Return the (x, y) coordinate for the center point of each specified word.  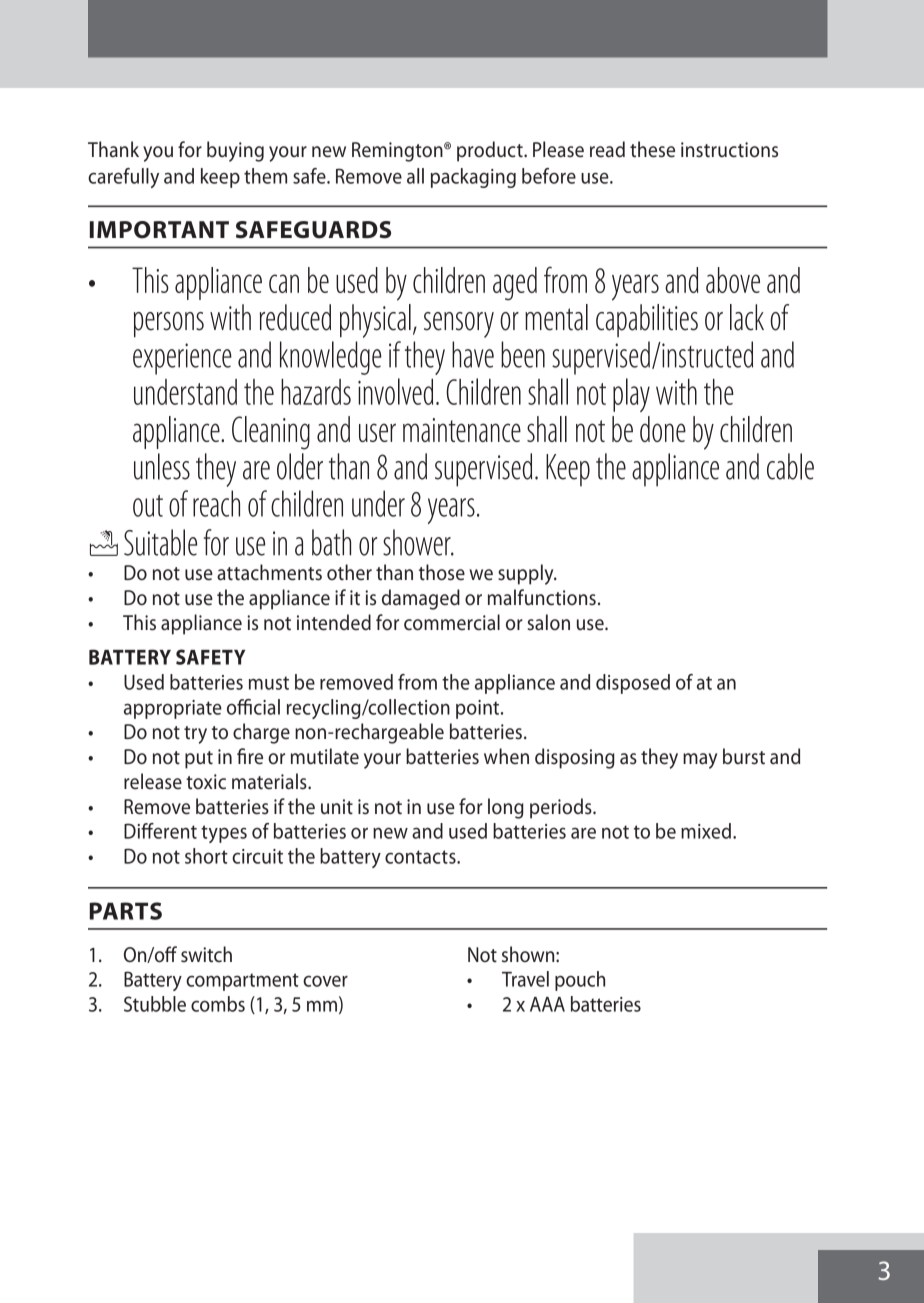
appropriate (173, 709)
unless (162, 466)
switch (206, 954)
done (663, 429)
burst (744, 756)
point (479, 709)
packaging (473, 178)
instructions (729, 150)
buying (235, 151)
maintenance (462, 430)
